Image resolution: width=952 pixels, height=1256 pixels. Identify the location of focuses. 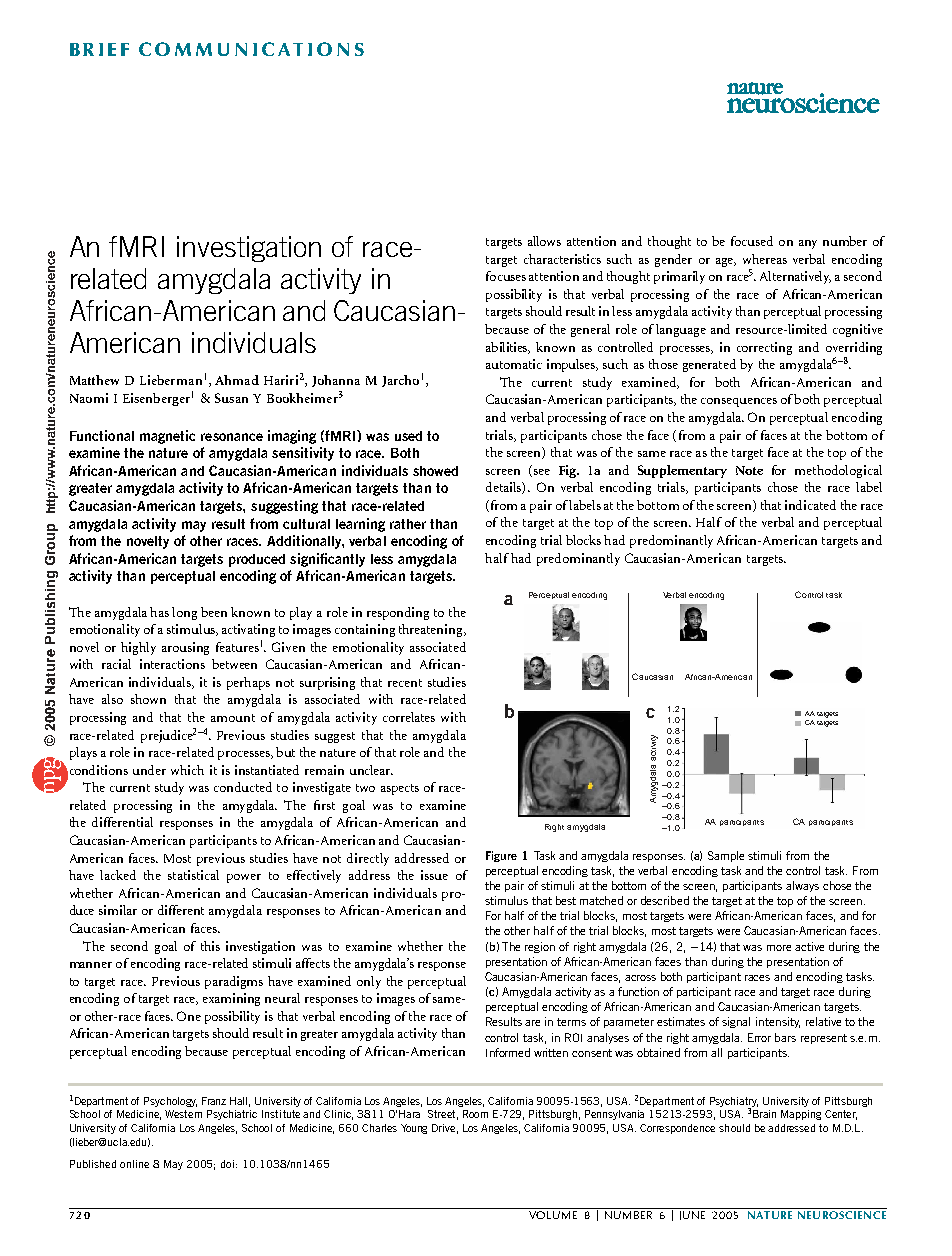
(506, 276).
